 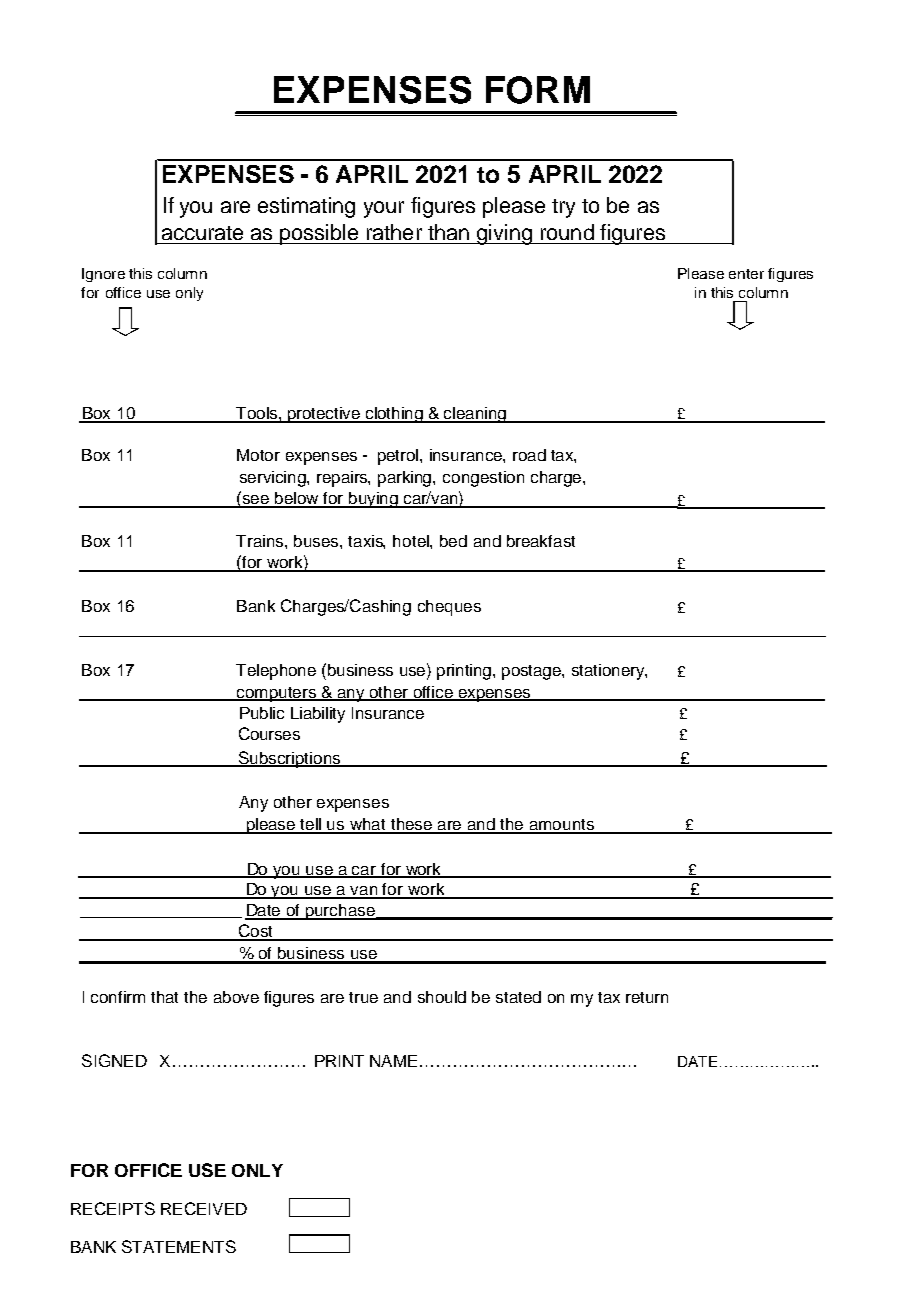 What do you see at coordinates (538, 90) in the screenshot?
I see `FORM` at bounding box center [538, 90].
